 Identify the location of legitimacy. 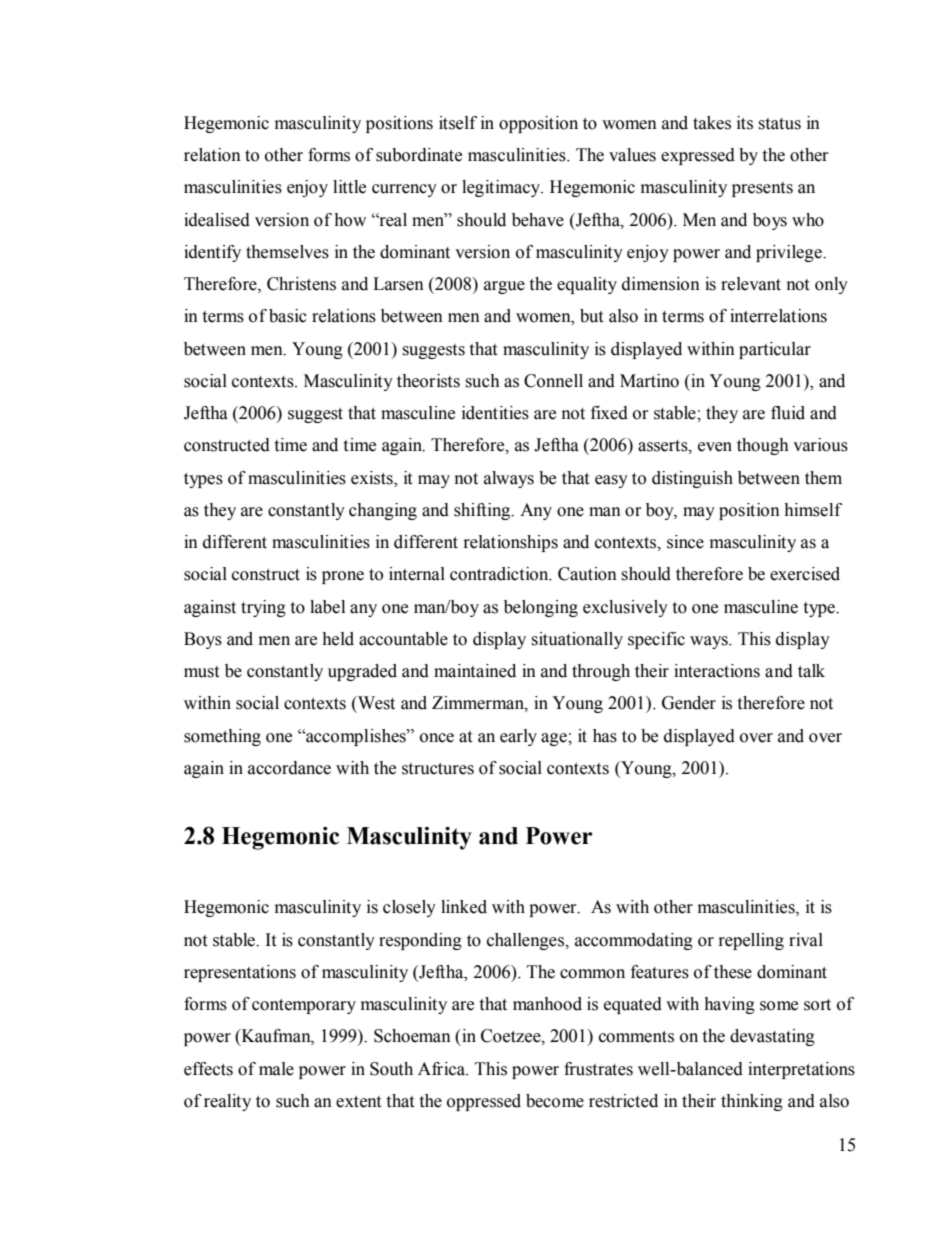
(502, 188).
